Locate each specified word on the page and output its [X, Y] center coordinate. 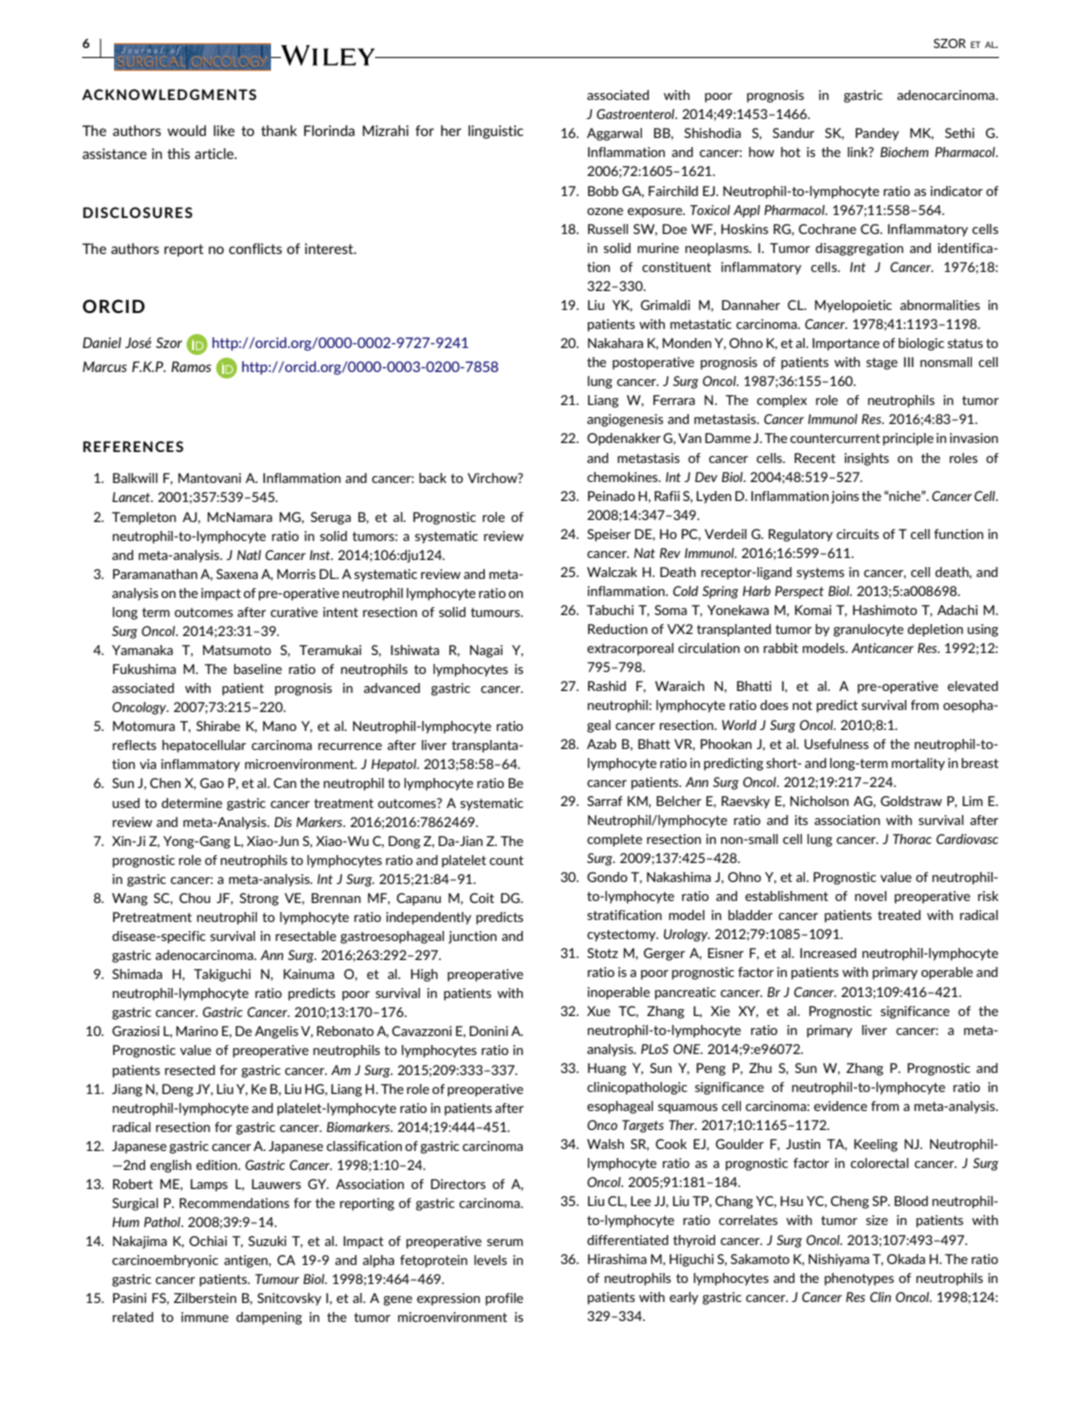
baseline [258, 669]
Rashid [607, 686]
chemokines [623, 477]
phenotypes [859, 1279]
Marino [197, 1031]
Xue [598, 1011]
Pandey [877, 134]
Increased [828, 953]
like [224, 130]
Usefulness [836, 744]
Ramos [191, 366]
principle [908, 439]
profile [504, 1299]
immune [205, 1317]
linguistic [495, 132]
